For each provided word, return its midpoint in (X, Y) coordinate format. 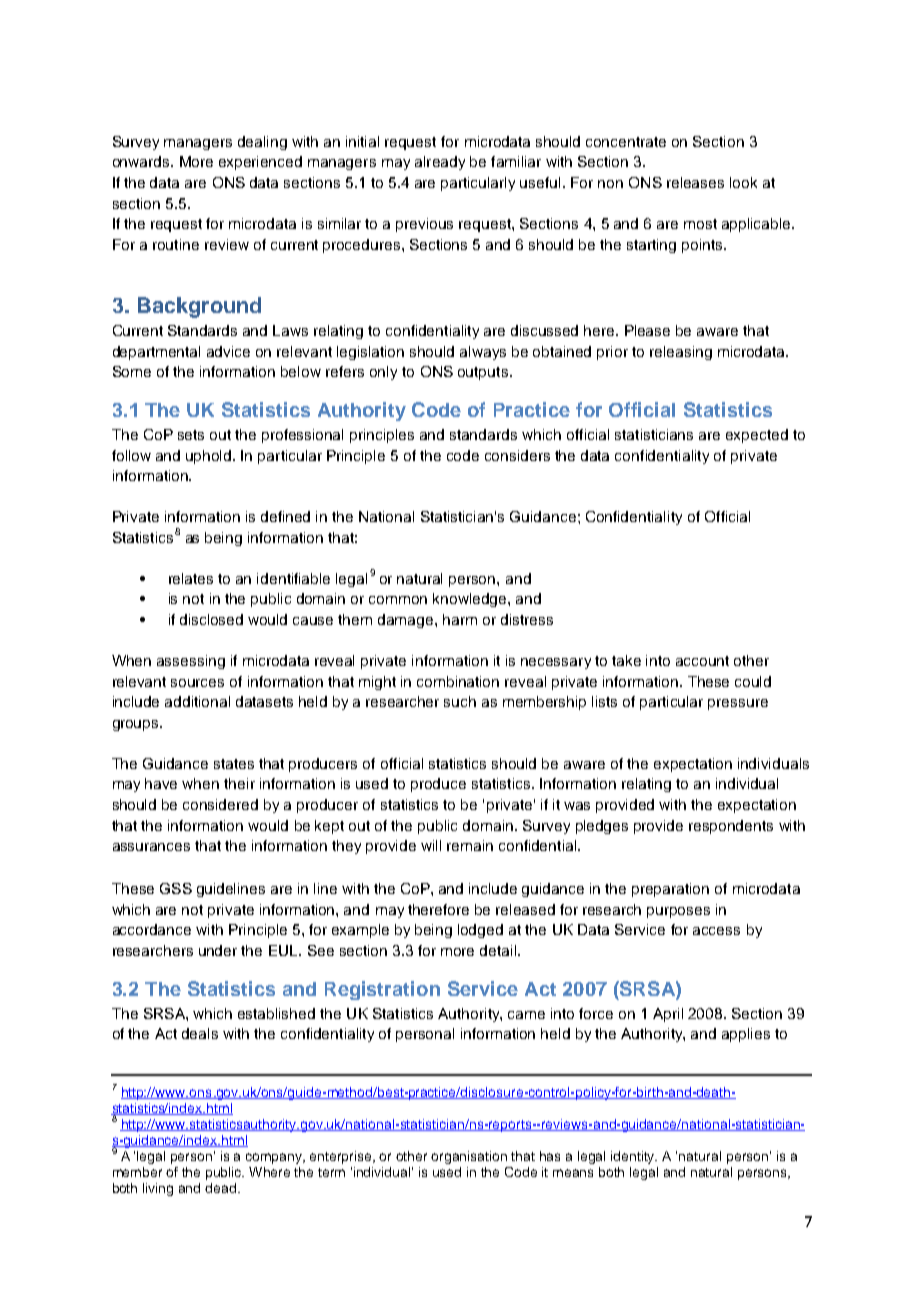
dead (222, 1188)
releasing (681, 353)
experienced (260, 163)
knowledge (471, 600)
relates (191, 578)
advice (228, 351)
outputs (483, 373)
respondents (731, 827)
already (440, 163)
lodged (480, 931)
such (460, 701)
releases (695, 182)
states (234, 764)
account (702, 661)
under (218, 950)
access (716, 931)
